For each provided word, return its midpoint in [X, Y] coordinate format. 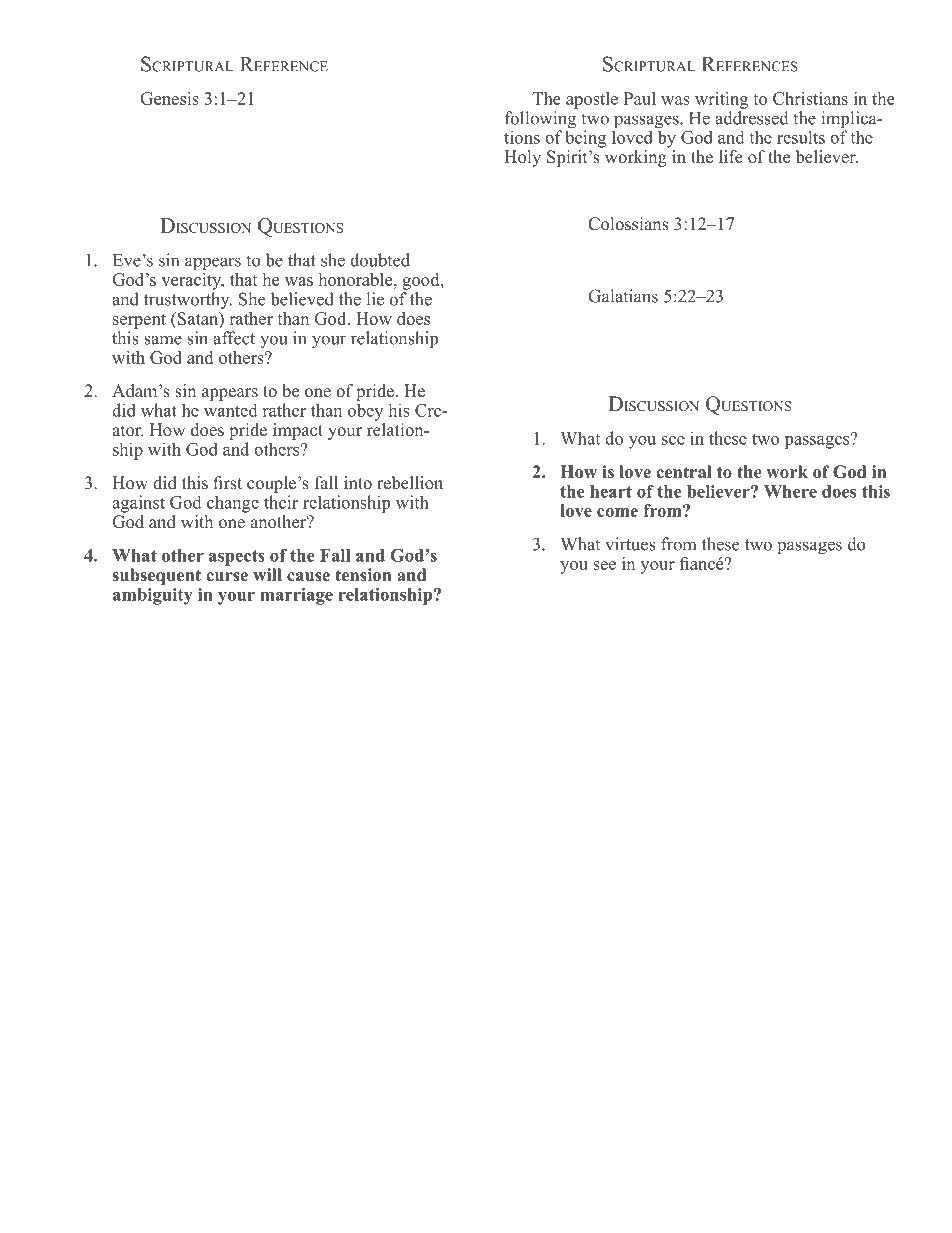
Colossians [628, 224]
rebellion [410, 483]
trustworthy [188, 300]
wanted [231, 410]
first [227, 483]
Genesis [169, 98]
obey [365, 412]
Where [790, 491]
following [540, 121]
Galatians [623, 296]
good [422, 281]
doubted [380, 260]
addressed [752, 118]
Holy [522, 158]
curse [227, 577]
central [684, 472]
